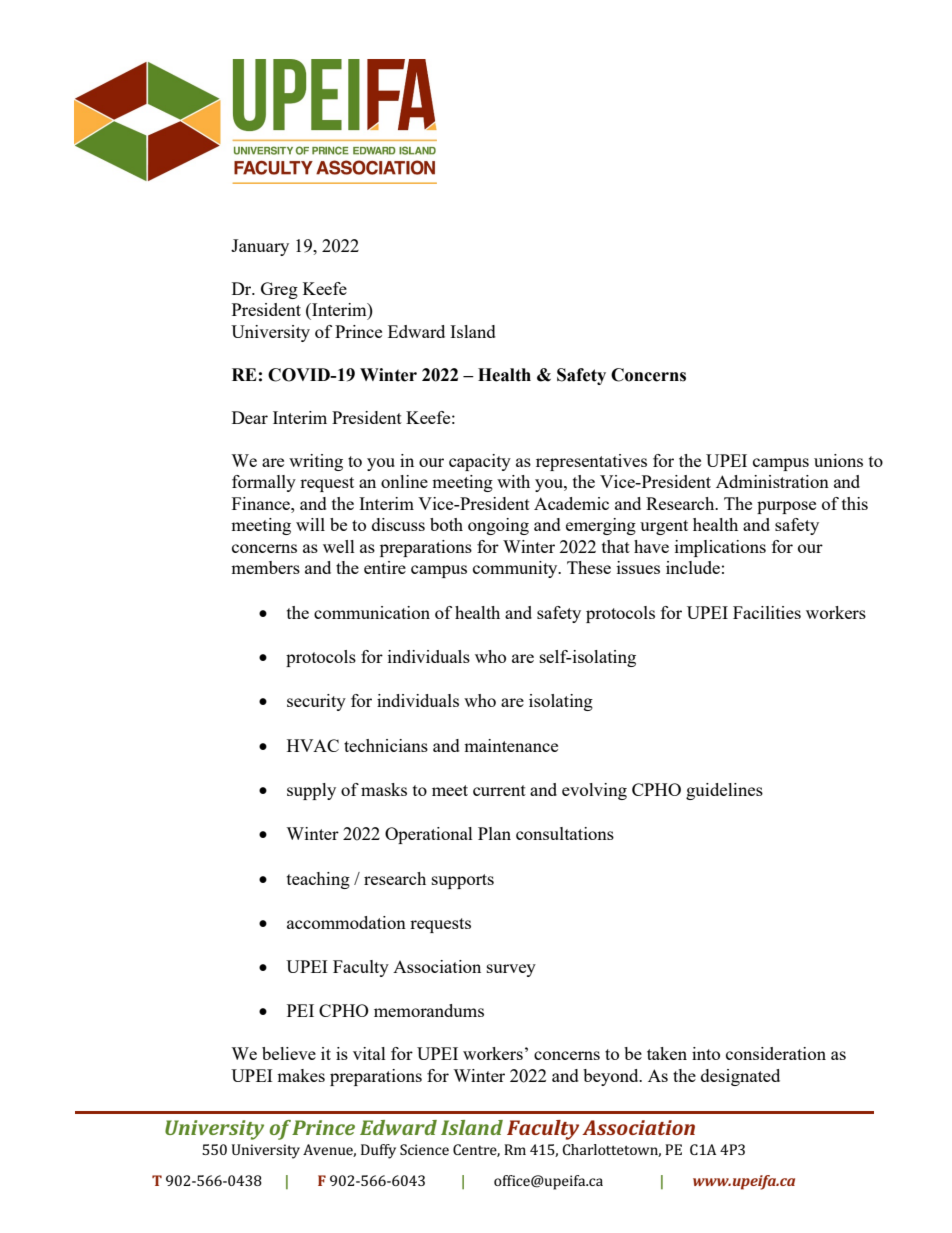  I want to click on security, so click(316, 702).
